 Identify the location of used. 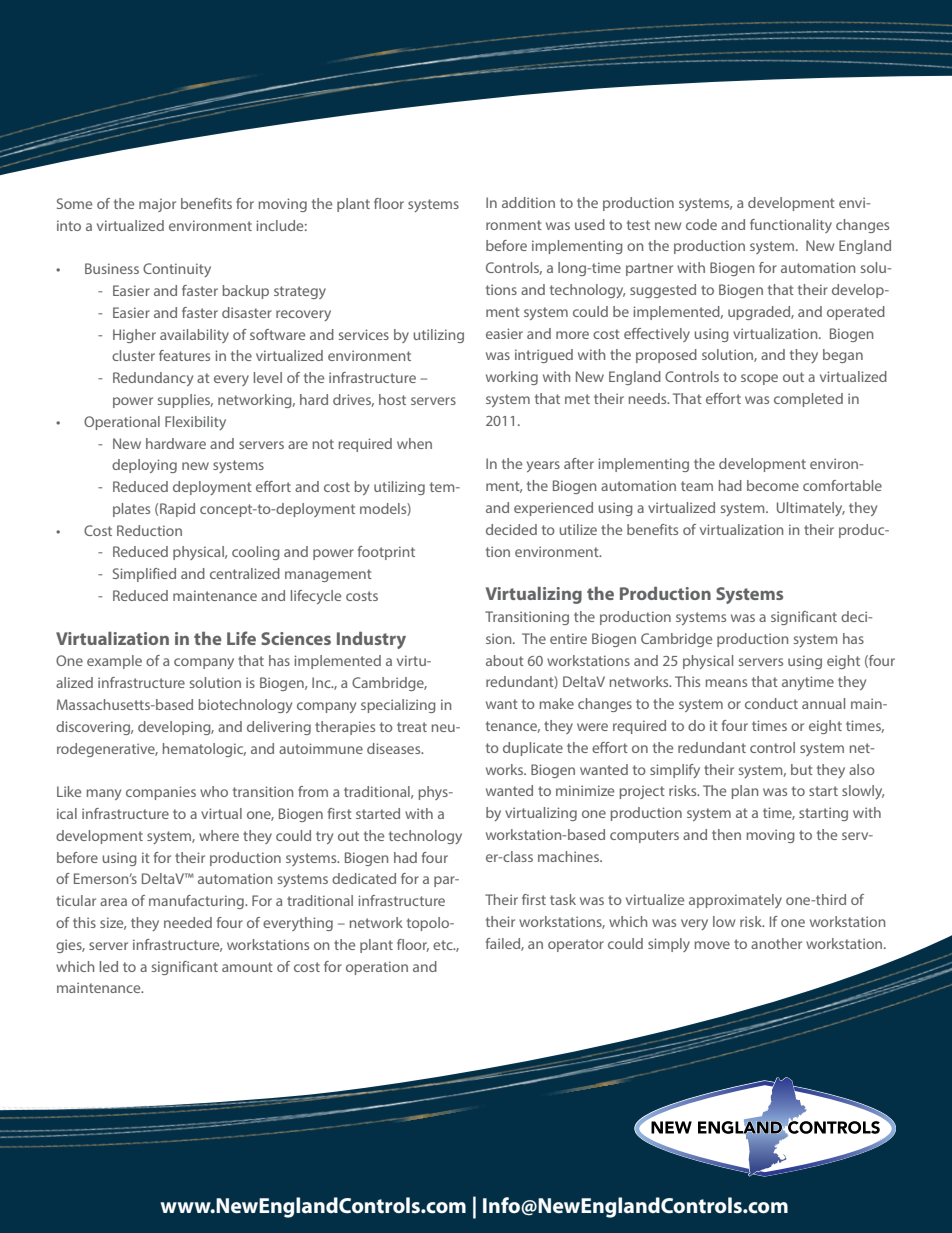
(590, 224).
